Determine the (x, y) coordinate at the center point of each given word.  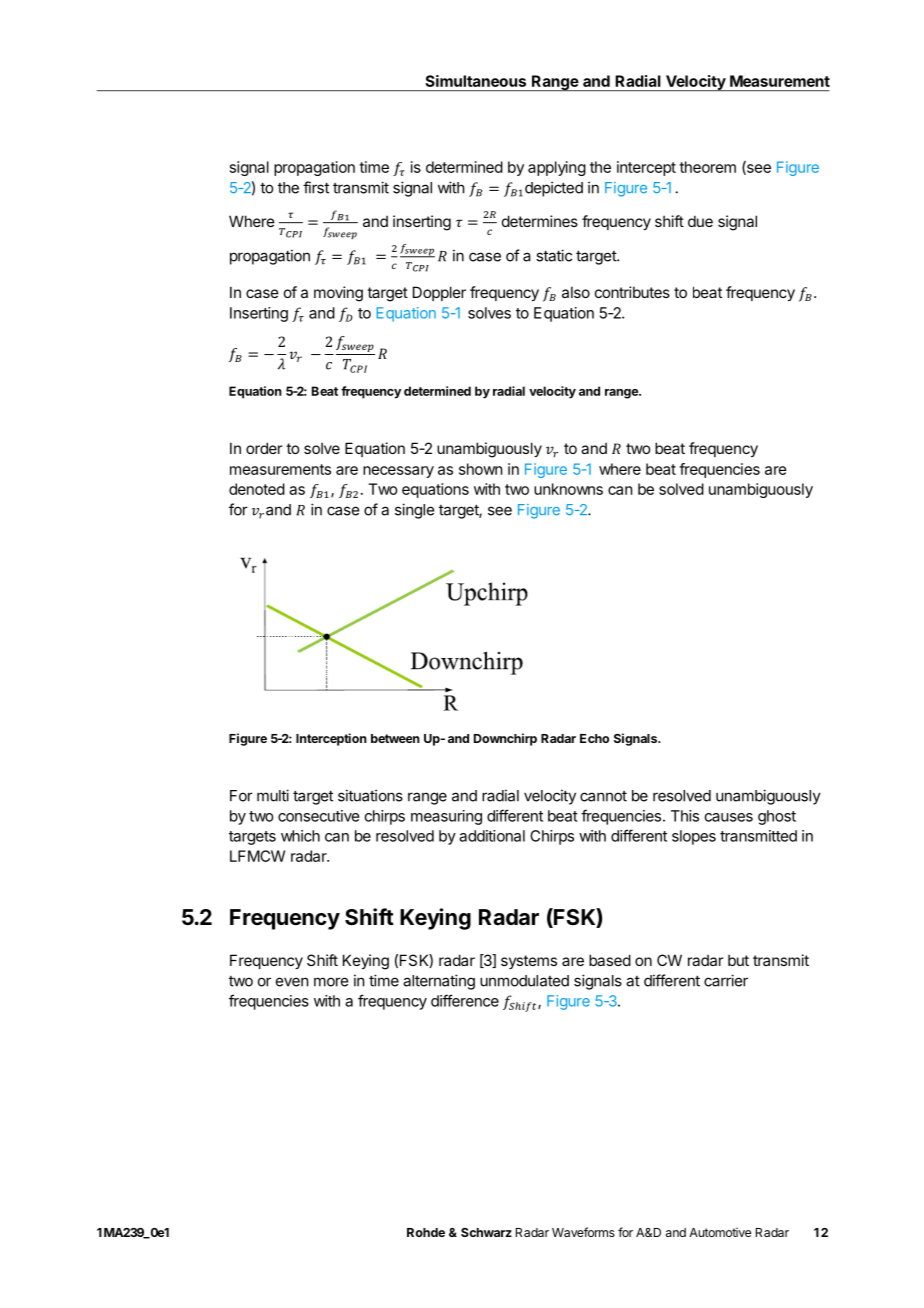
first (316, 187)
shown (480, 469)
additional (492, 836)
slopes (694, 837)
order (264, 448)
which (300, 836)
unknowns (568, 489)
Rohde (426, 1232)
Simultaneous (475, 81)
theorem (707, 167)
